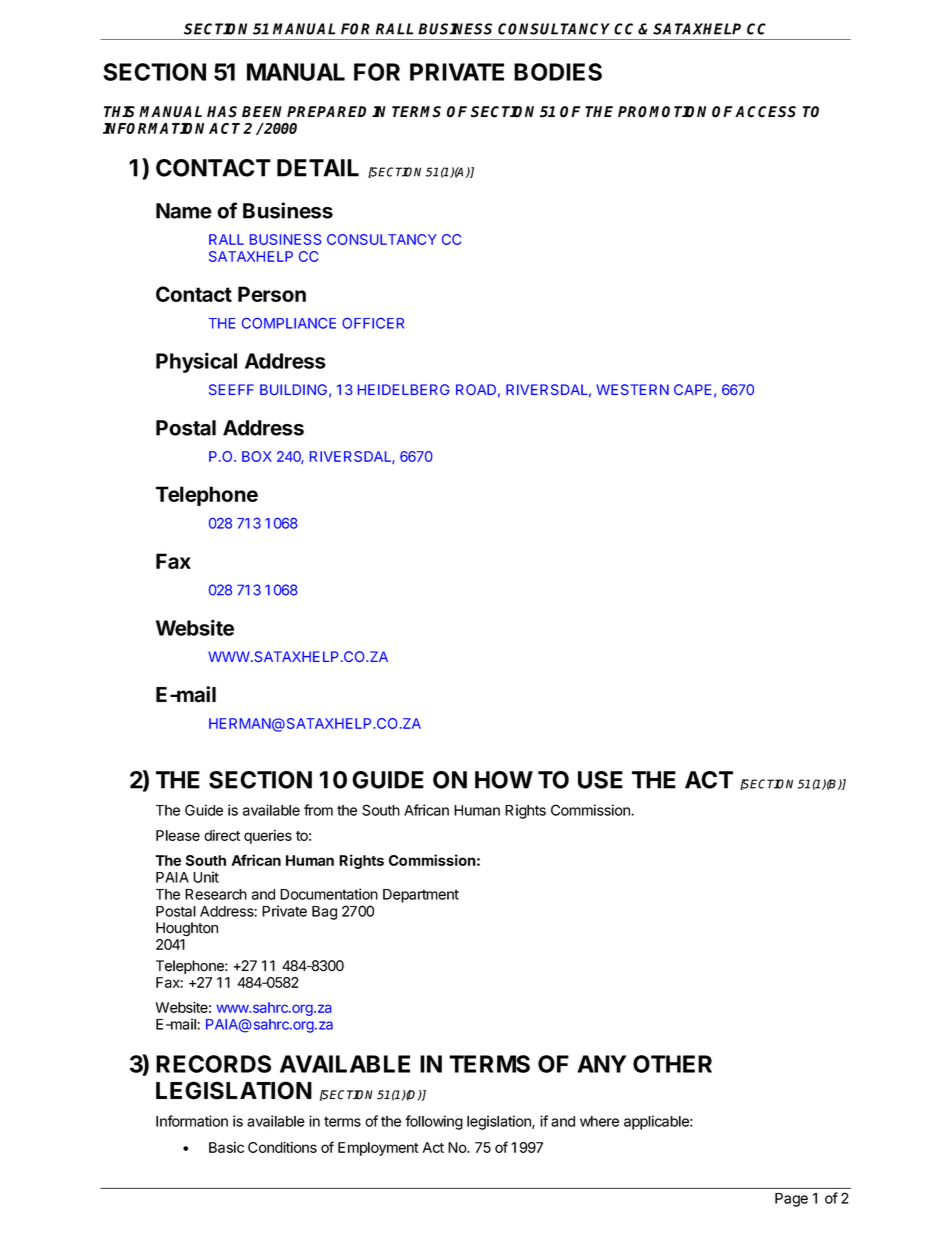  I want to click on USE, so click(600, 780).
